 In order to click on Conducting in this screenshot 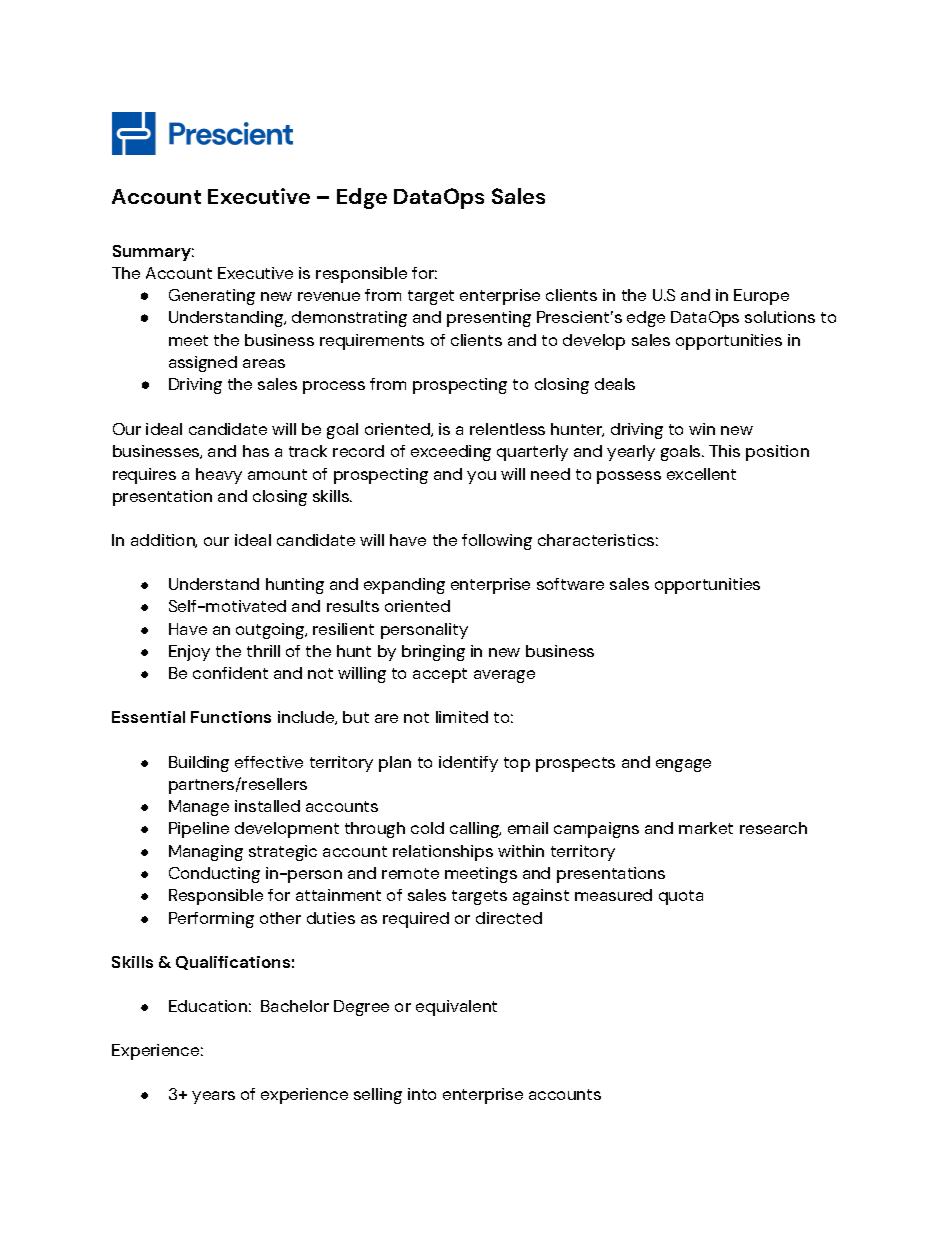, I will do `click(214, 875)`.
